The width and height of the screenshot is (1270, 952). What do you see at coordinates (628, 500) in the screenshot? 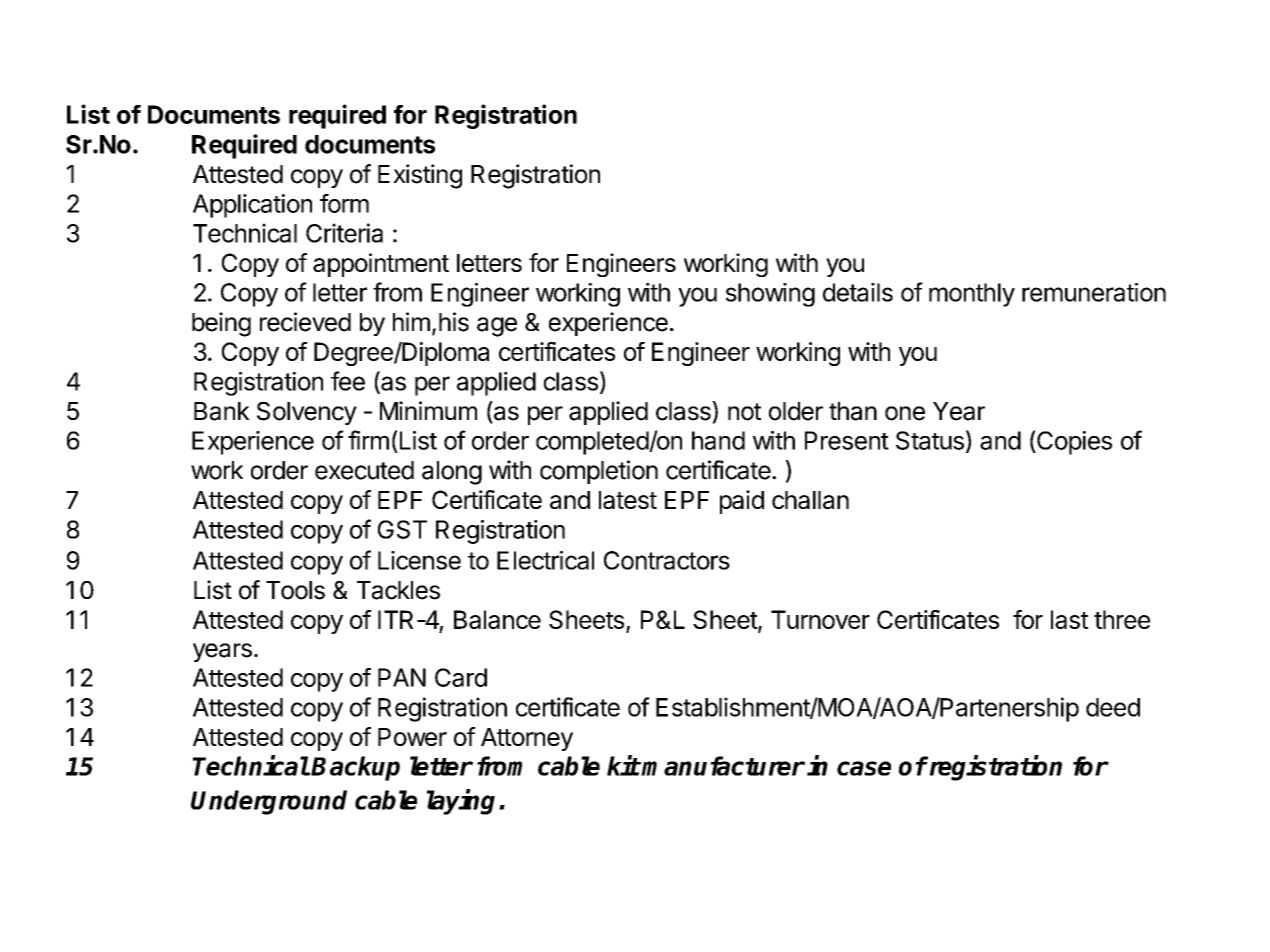
I see `latest` at bounding box center [628, 500].
